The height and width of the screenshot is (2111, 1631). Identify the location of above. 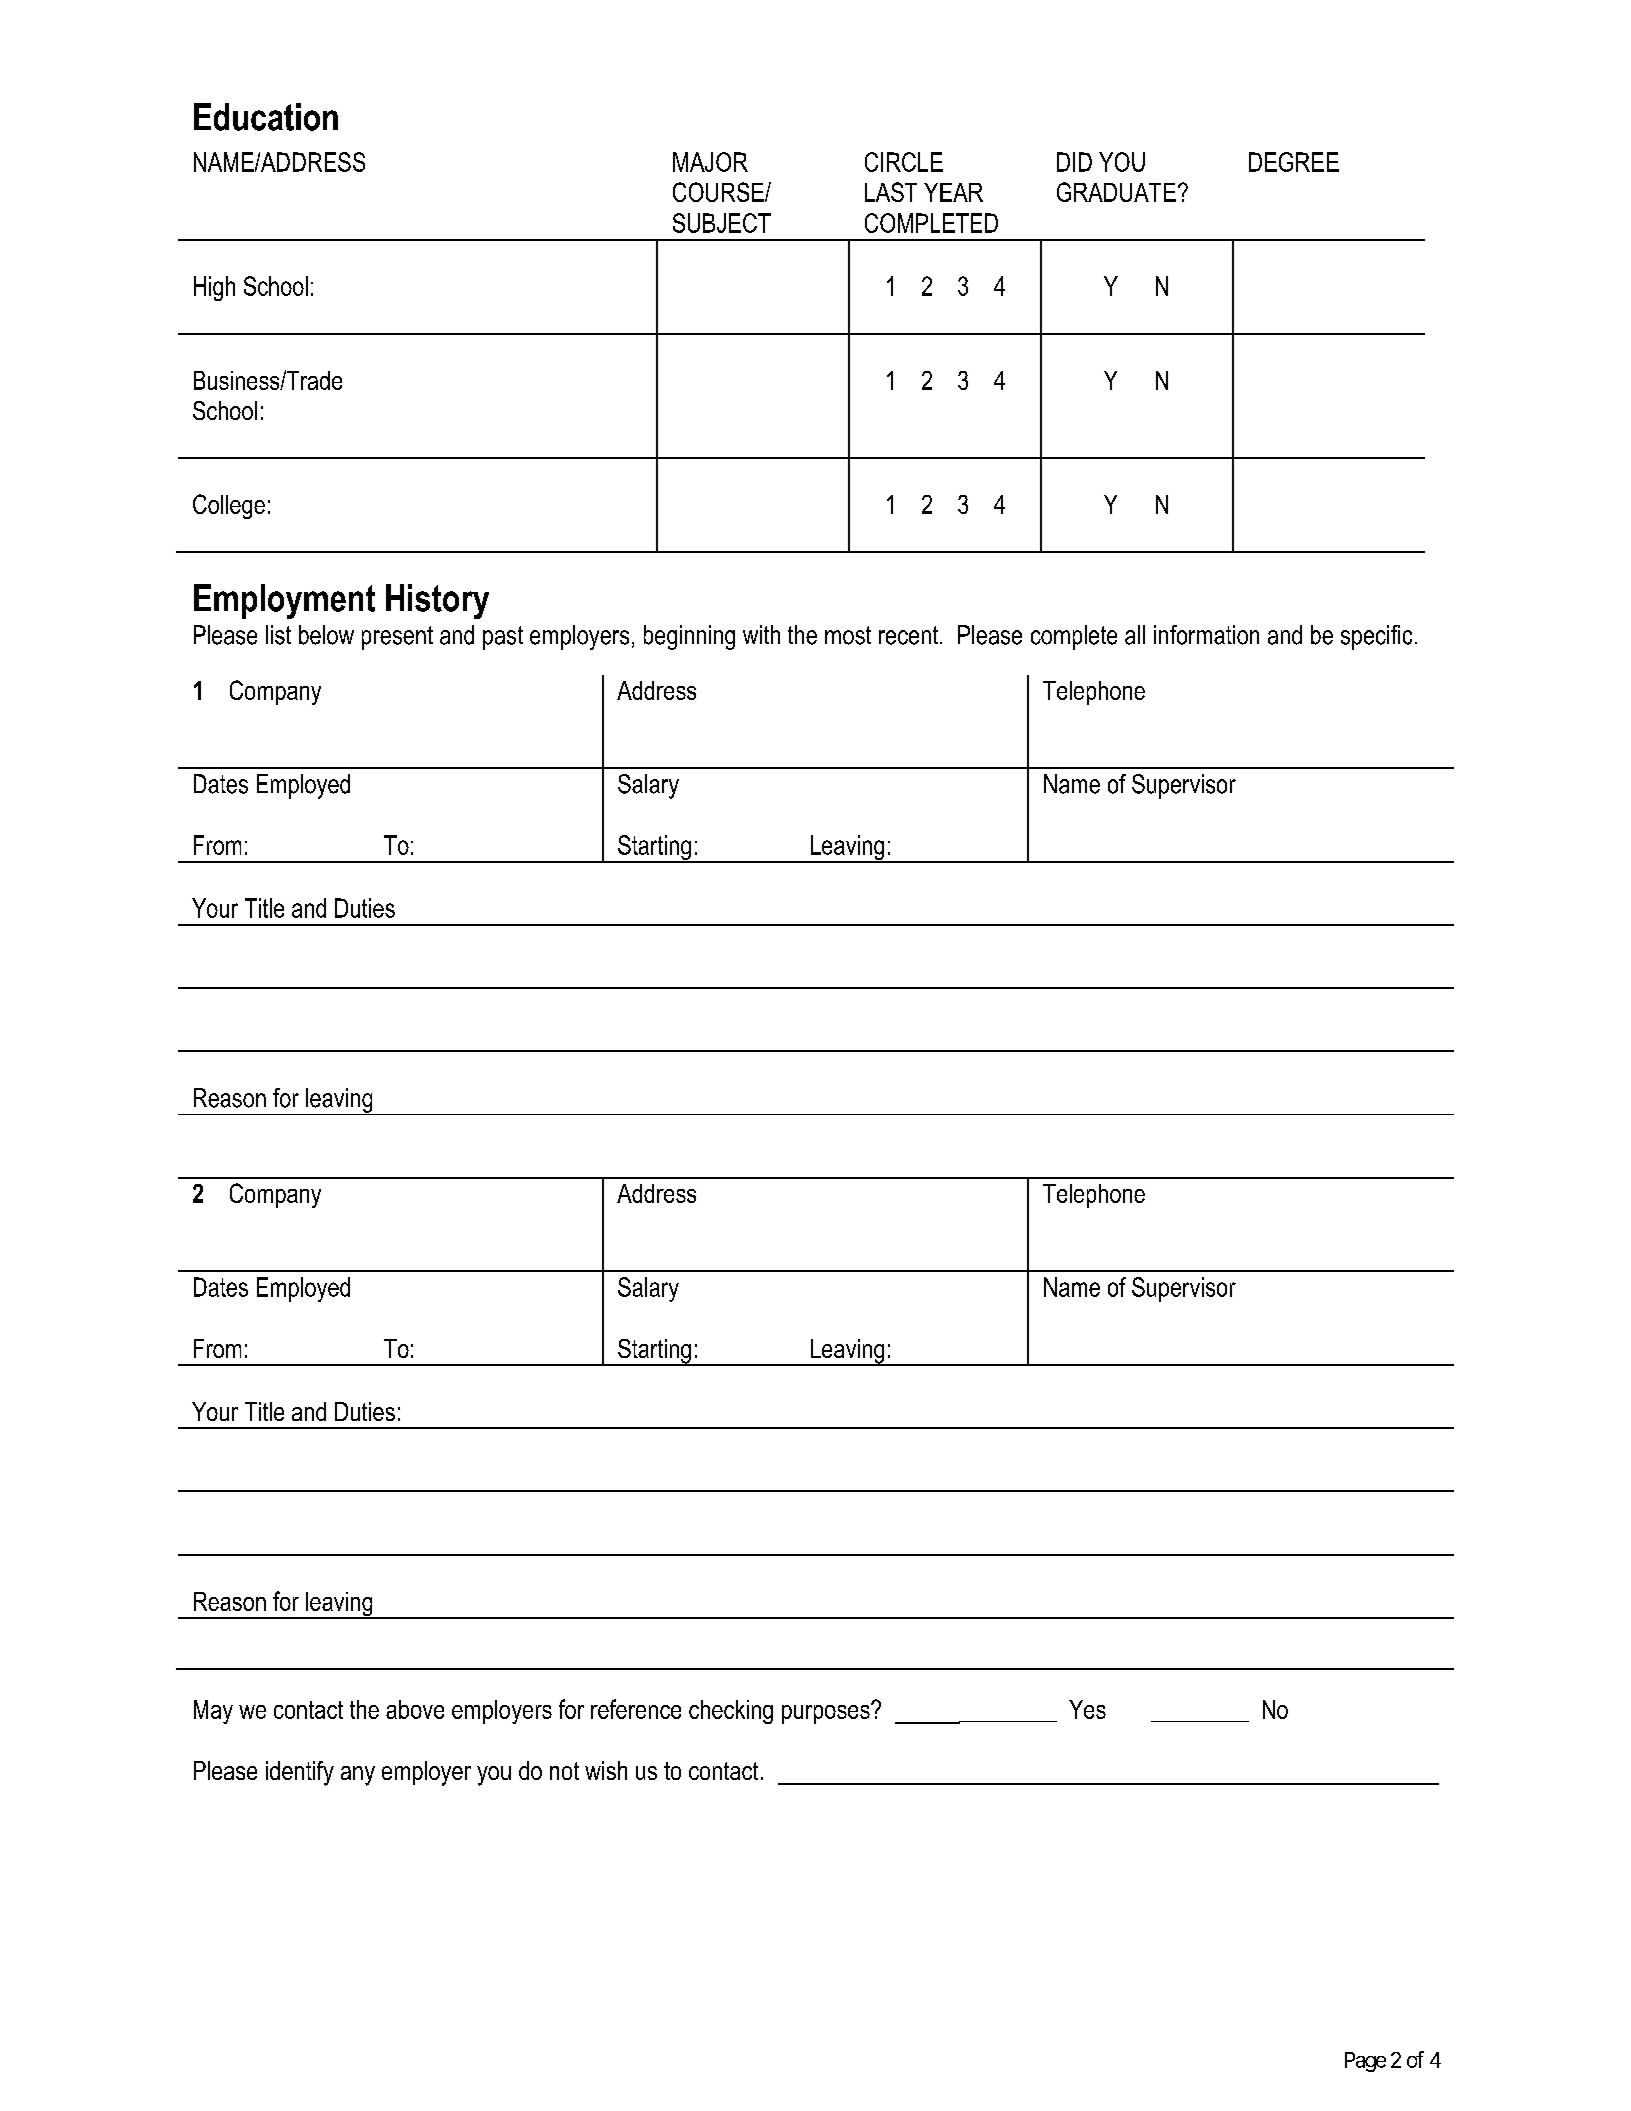
(415, 1709).
